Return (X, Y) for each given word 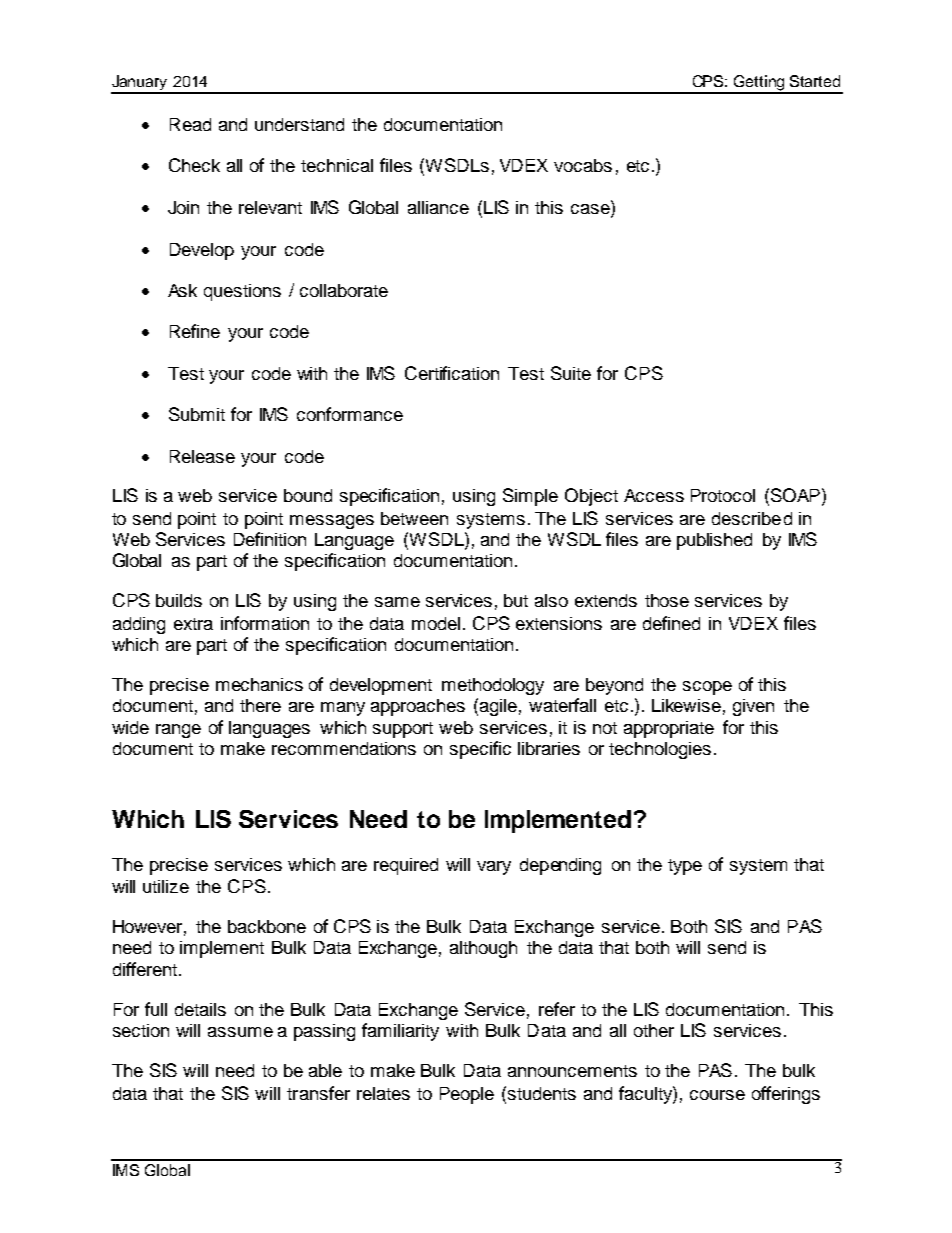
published (714, 541)
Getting (760, 84)
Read (190, 124)
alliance (438, 207)
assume (240, 1032)
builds (179, 600)
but (516, 600)
